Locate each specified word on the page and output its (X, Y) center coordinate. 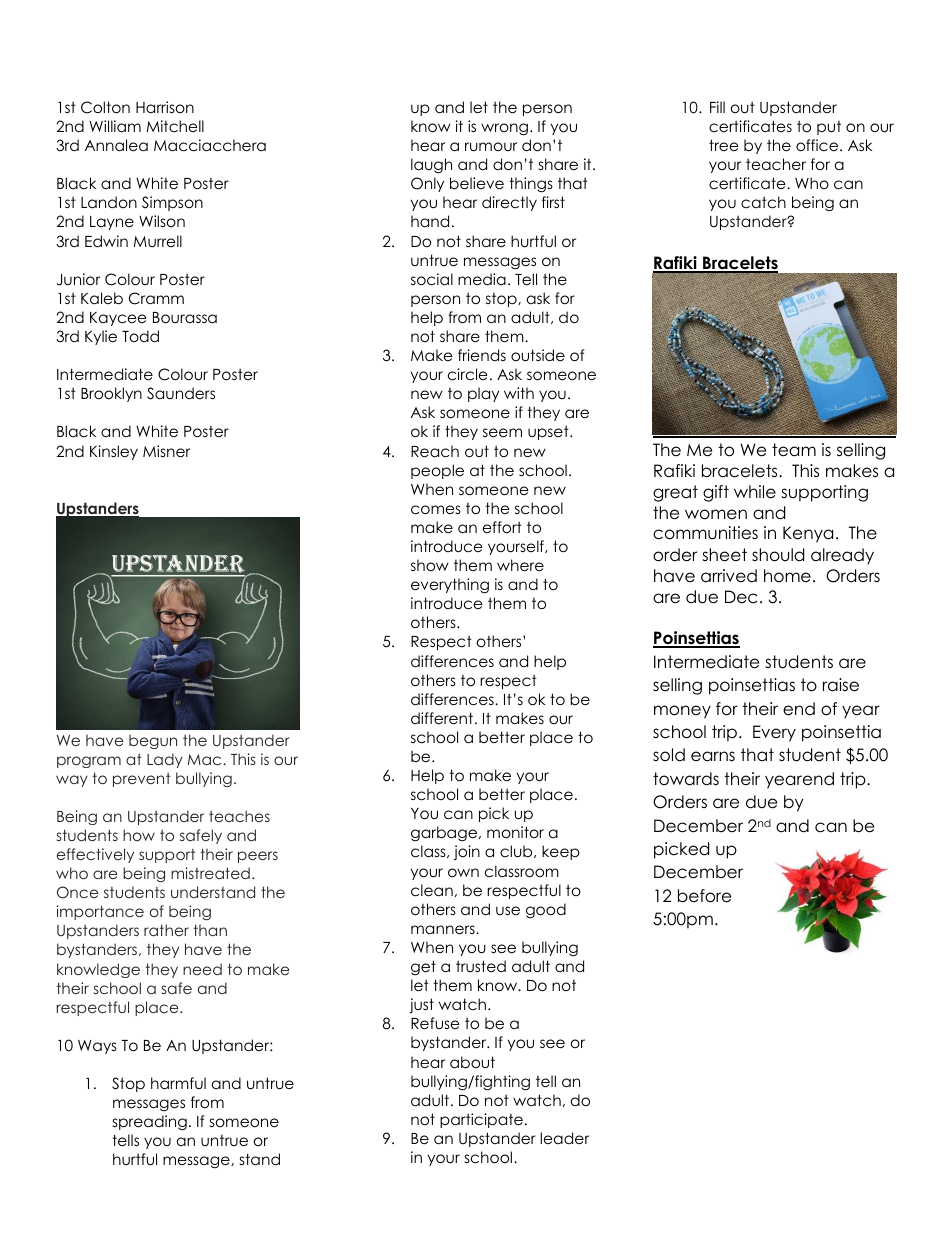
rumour (491, 146)
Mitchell (175, 126)
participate (481, 1120)
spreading (150, 1123)
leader (564, 1138)
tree (724, 145)
